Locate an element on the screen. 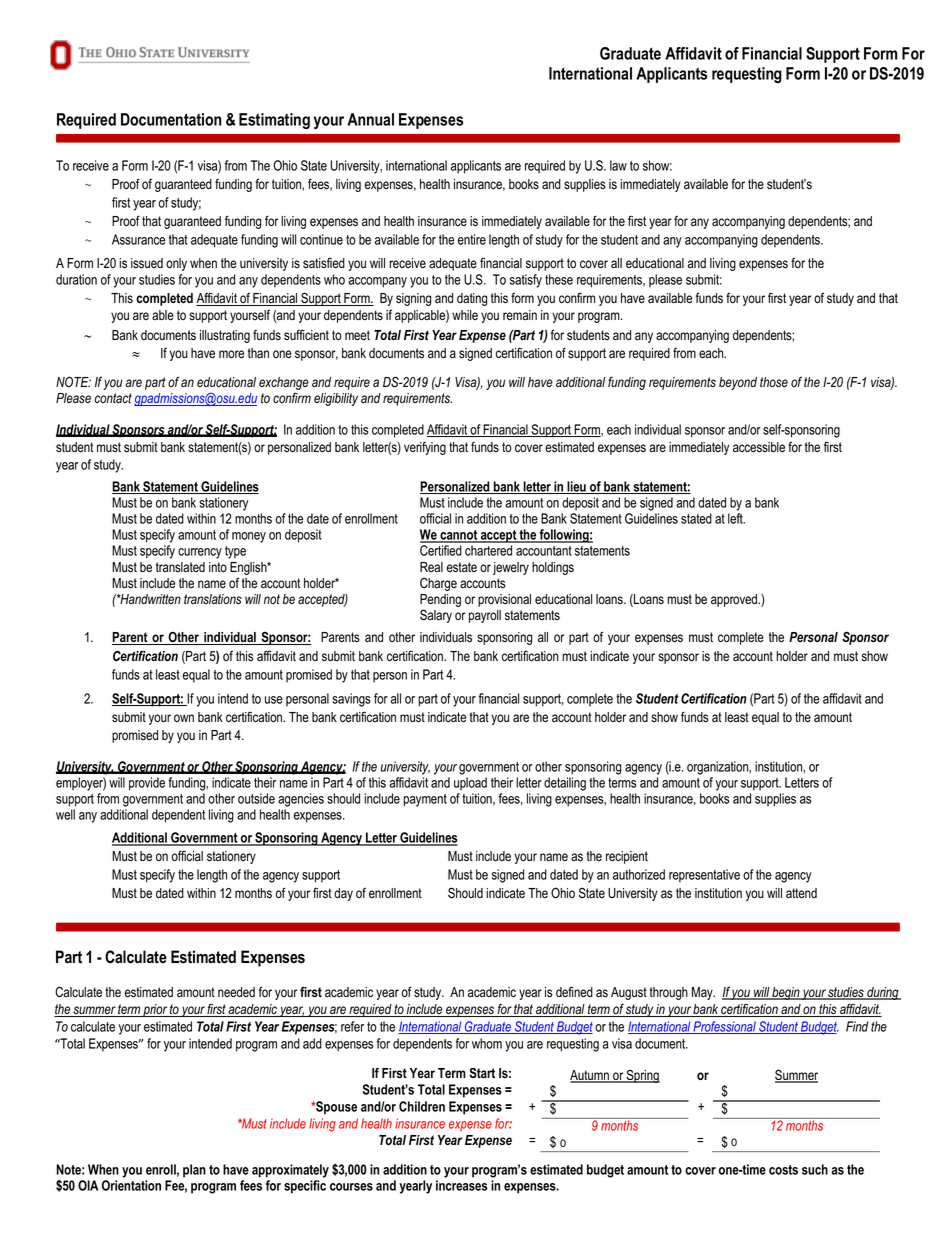 The image size is (952, 1233). Annual is located at coordinates (370, 119).
